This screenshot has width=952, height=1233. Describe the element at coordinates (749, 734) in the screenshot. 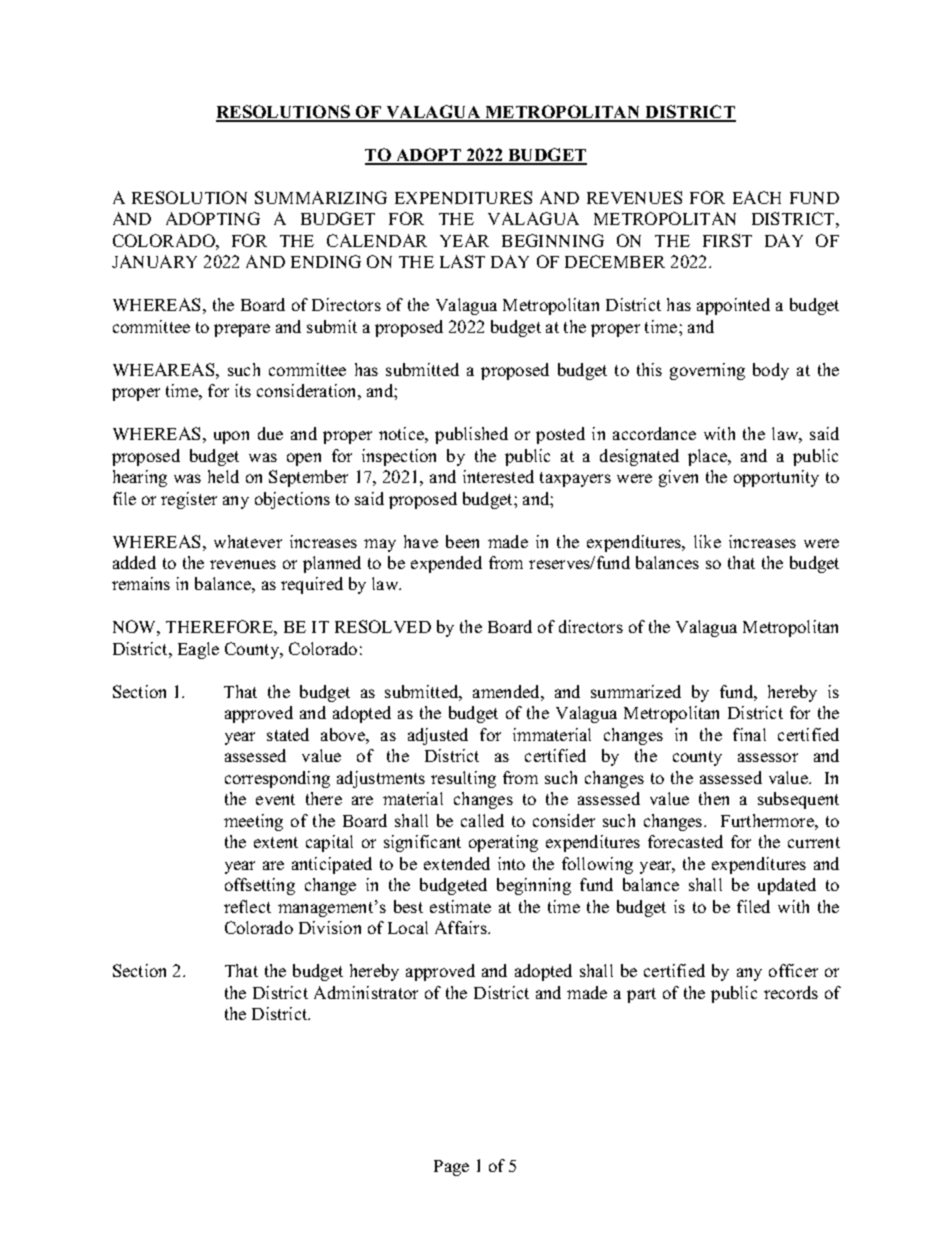

I see `final` at that location.
